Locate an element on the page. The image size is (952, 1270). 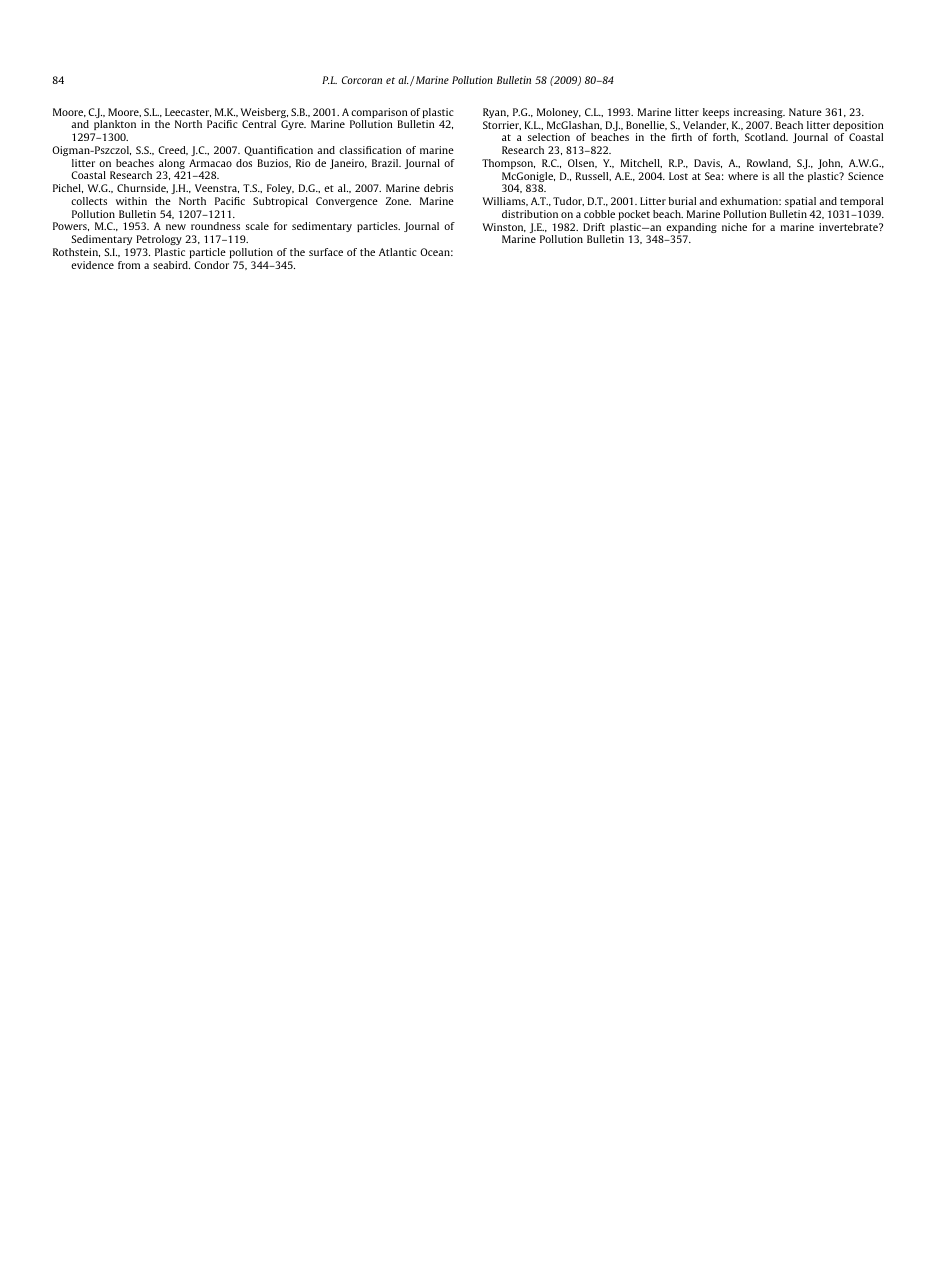
niche is located at coordinates (734, 227).
